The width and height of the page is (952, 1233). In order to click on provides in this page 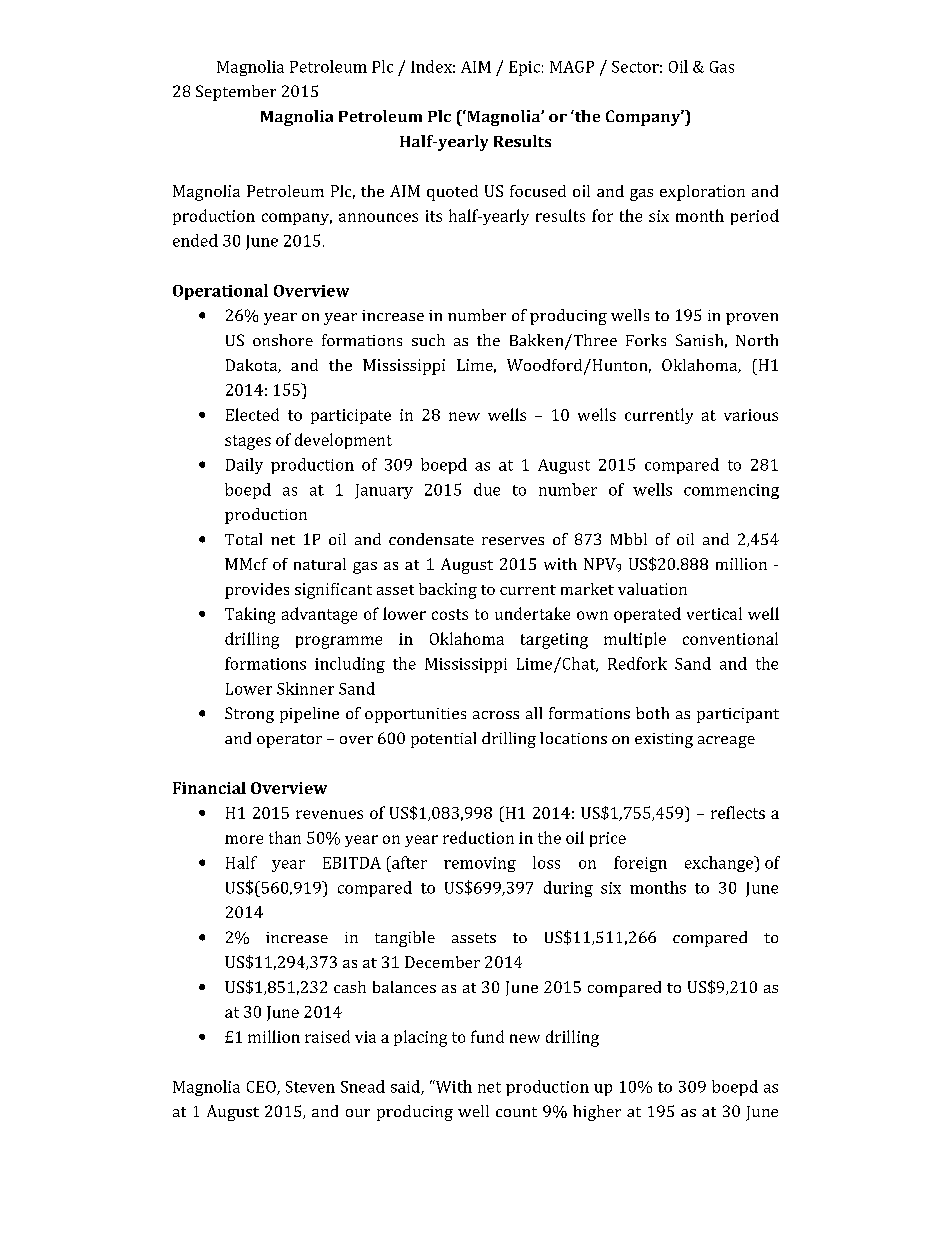, I will do `click(257, 591)`.
